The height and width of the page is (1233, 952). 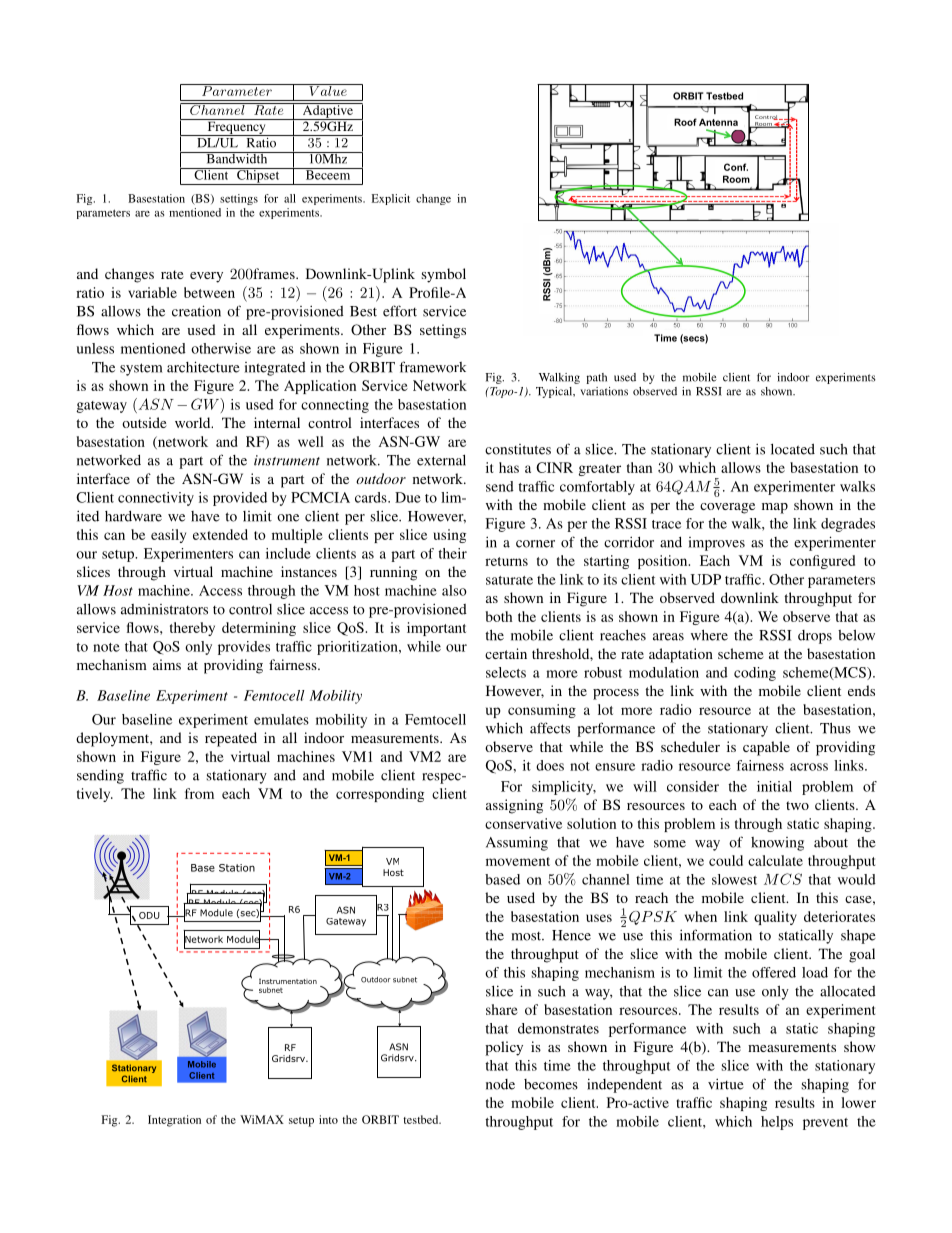 I want to click on Frequency, so click(x=236, y=127).
